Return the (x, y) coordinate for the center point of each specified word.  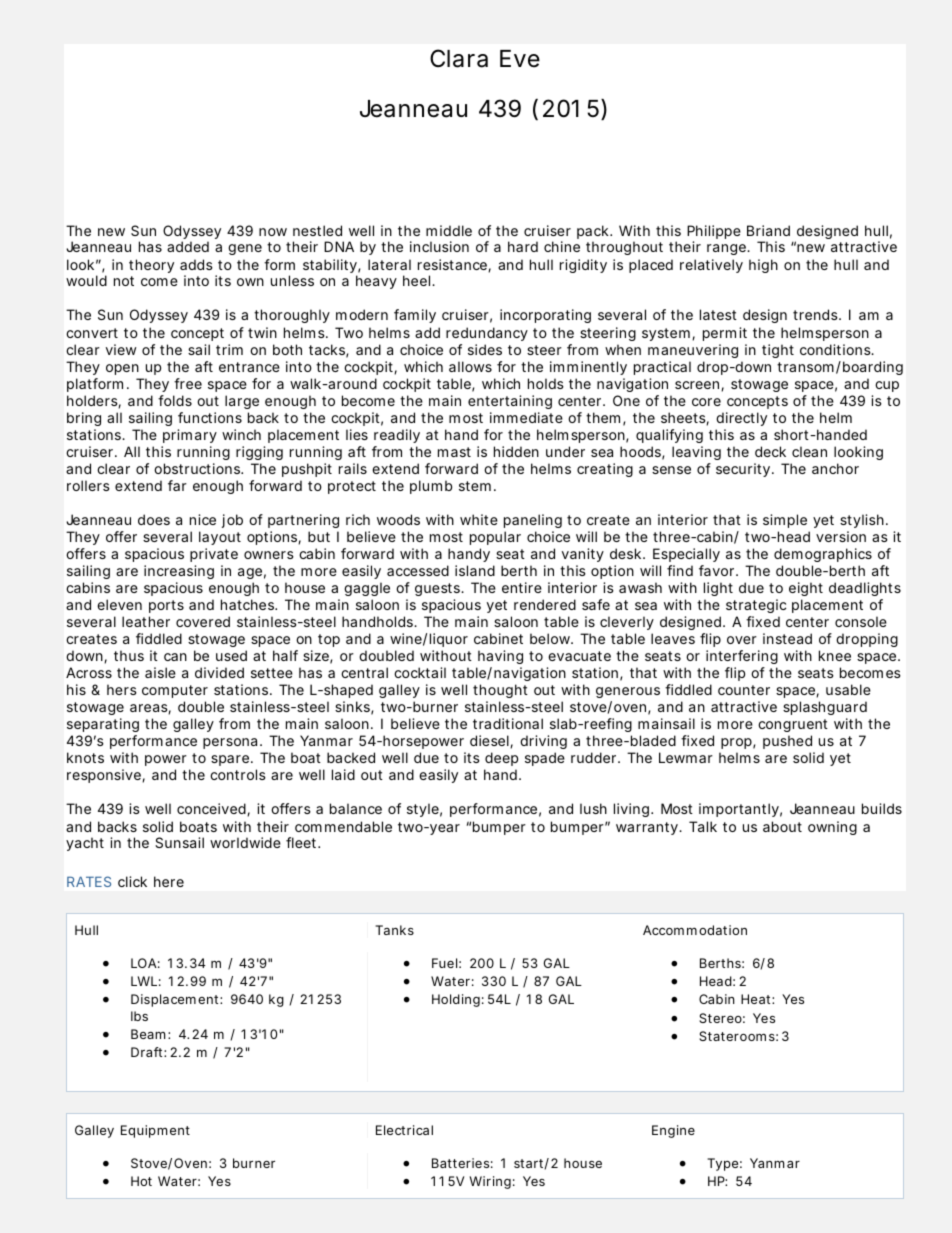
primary (190, 436)
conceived (212, 809)
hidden (516, 451)
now (273, 232)
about (782, 826)
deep (501, 759)
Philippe (714, 233)
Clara (459, 58)
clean (809, 451)
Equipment (155, 1131)
